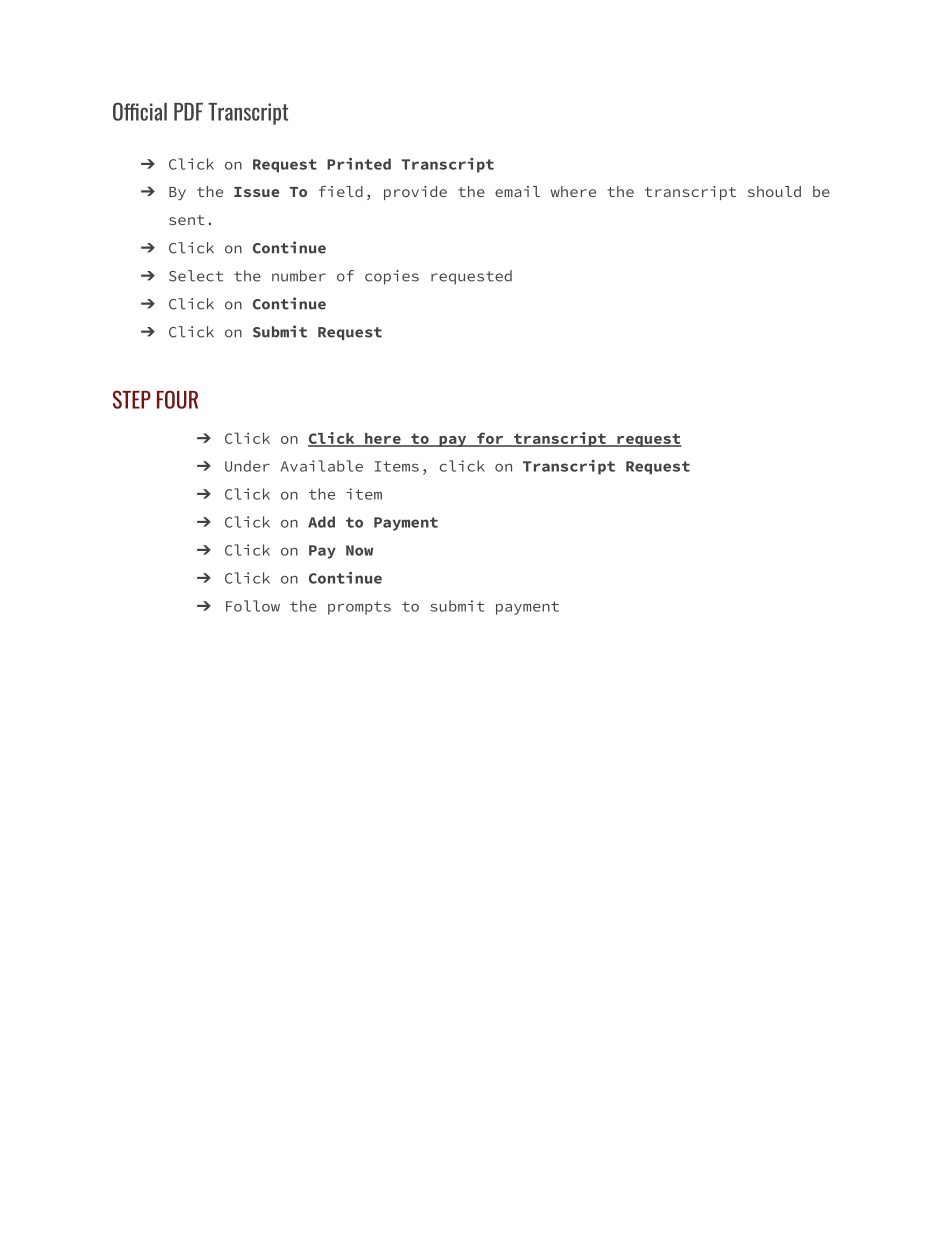 Image resolution: width=952 pixels, height=1233 pixels. I want to click on Under, so click(247, 466).
